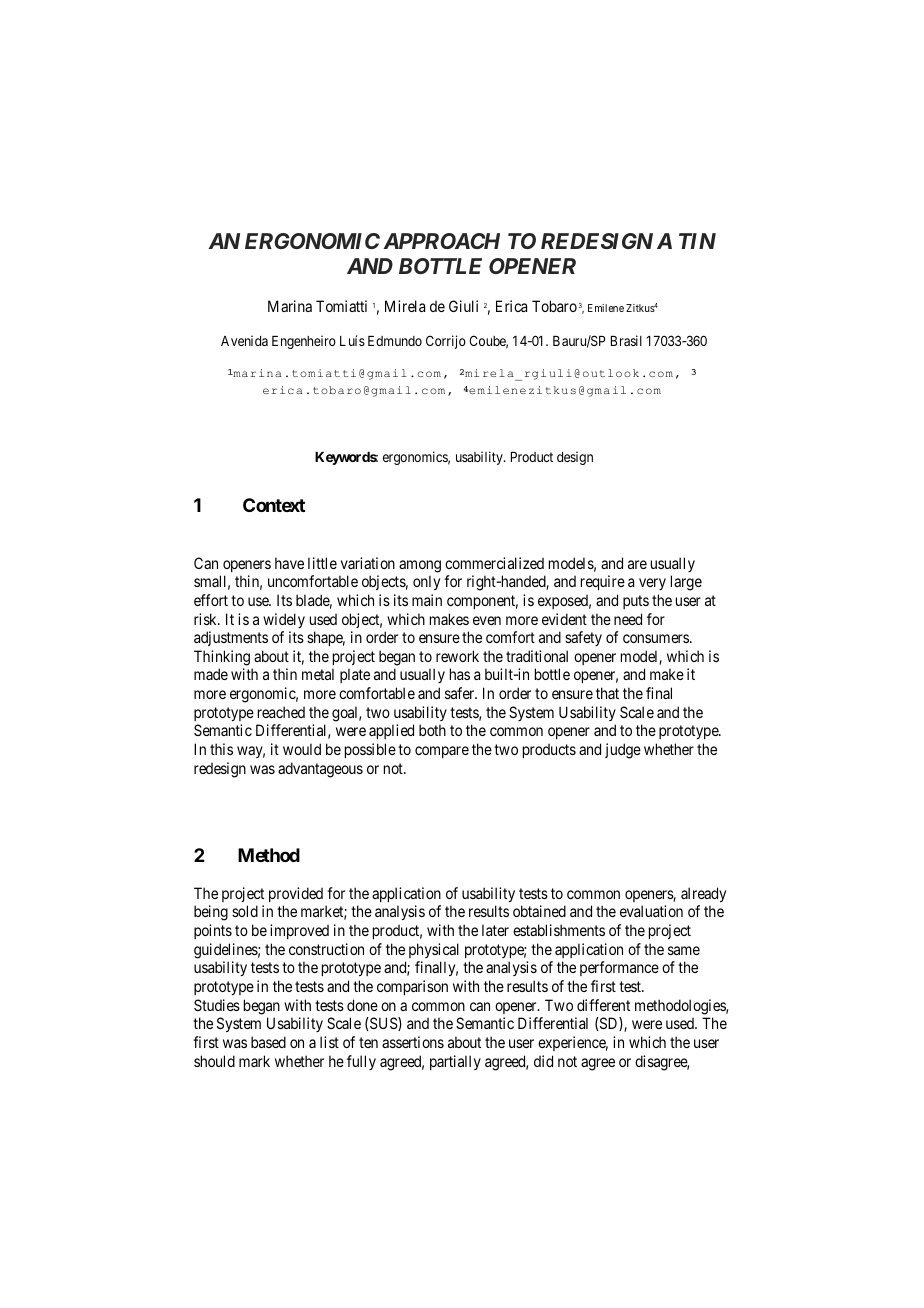 The image size is (924, 1308). What do you see at coordinates (442, 241) in the page?
I see `APPROACH` at bounding box center [442, 241].
